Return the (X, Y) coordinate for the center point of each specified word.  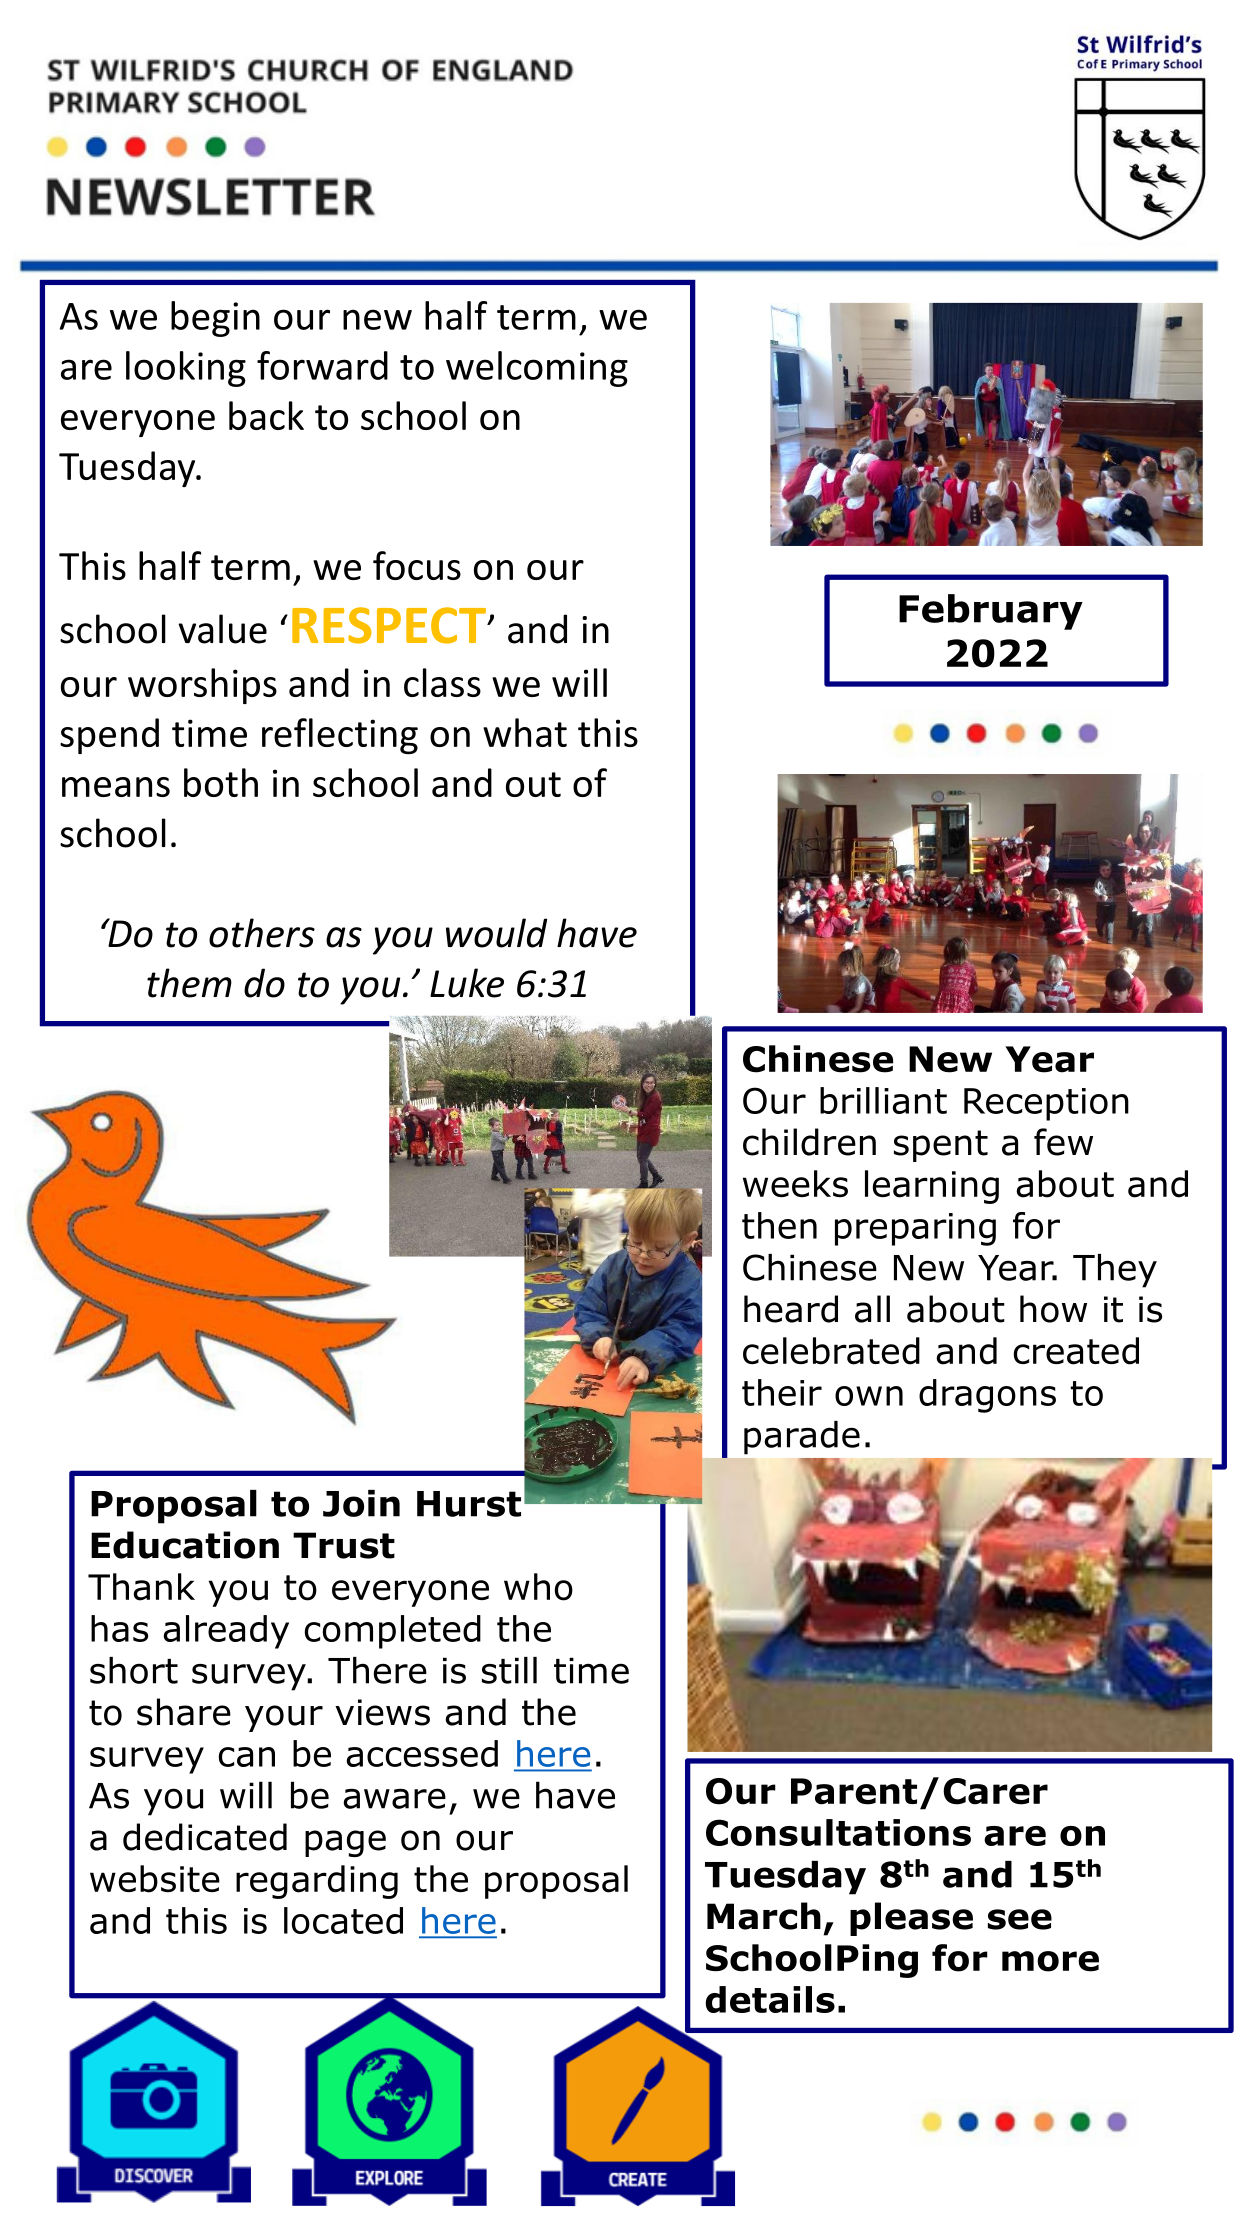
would (496, 933)
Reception (1046, 1104)
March (764, 1916)
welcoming (537, 369)
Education (185, 1545)
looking (186, 369)
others (262, 933)
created (1076, 1351)
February (991, 612)
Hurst (469, 1504)
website (155, 1879)
